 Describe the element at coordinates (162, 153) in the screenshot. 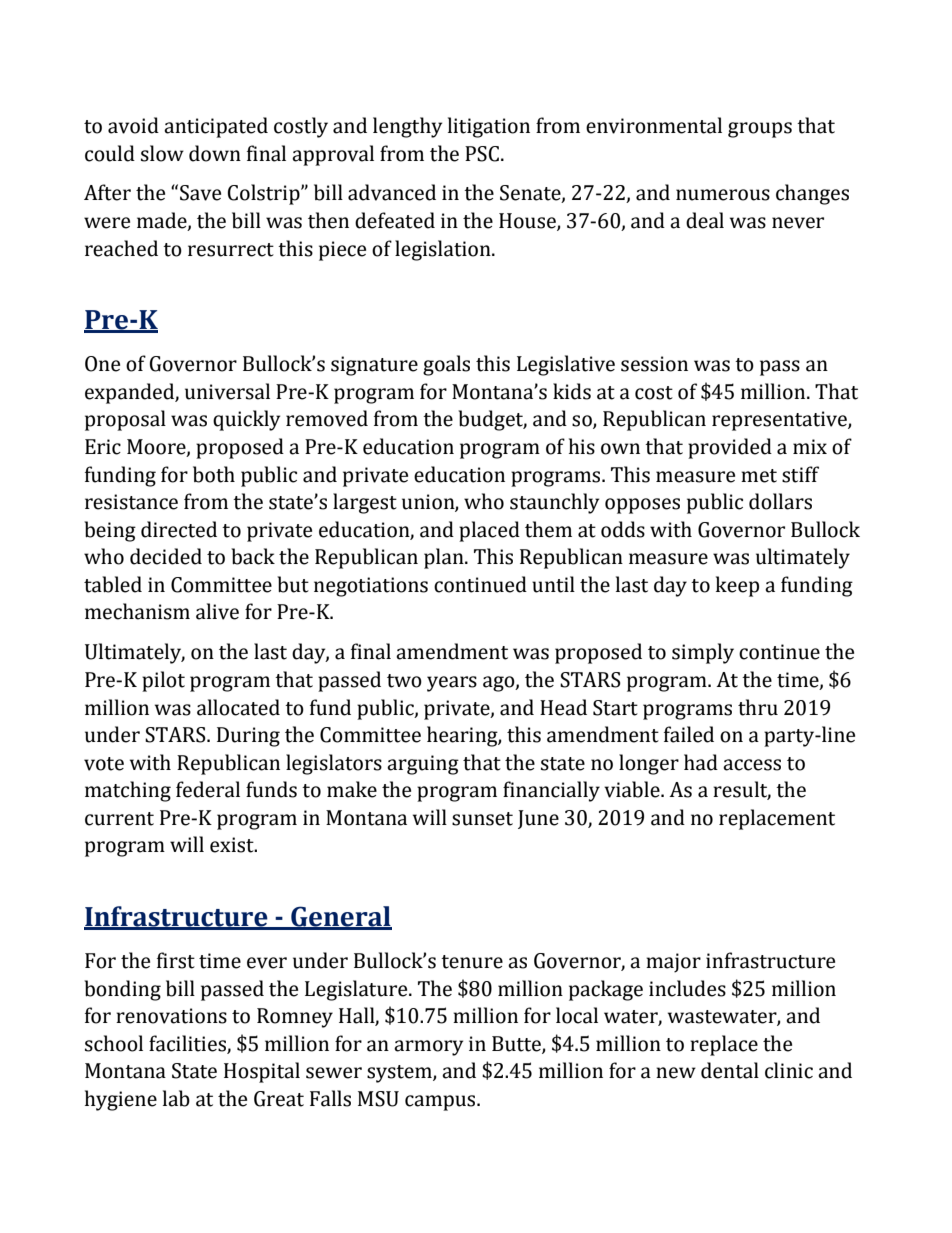

I see `slow` at that location.
